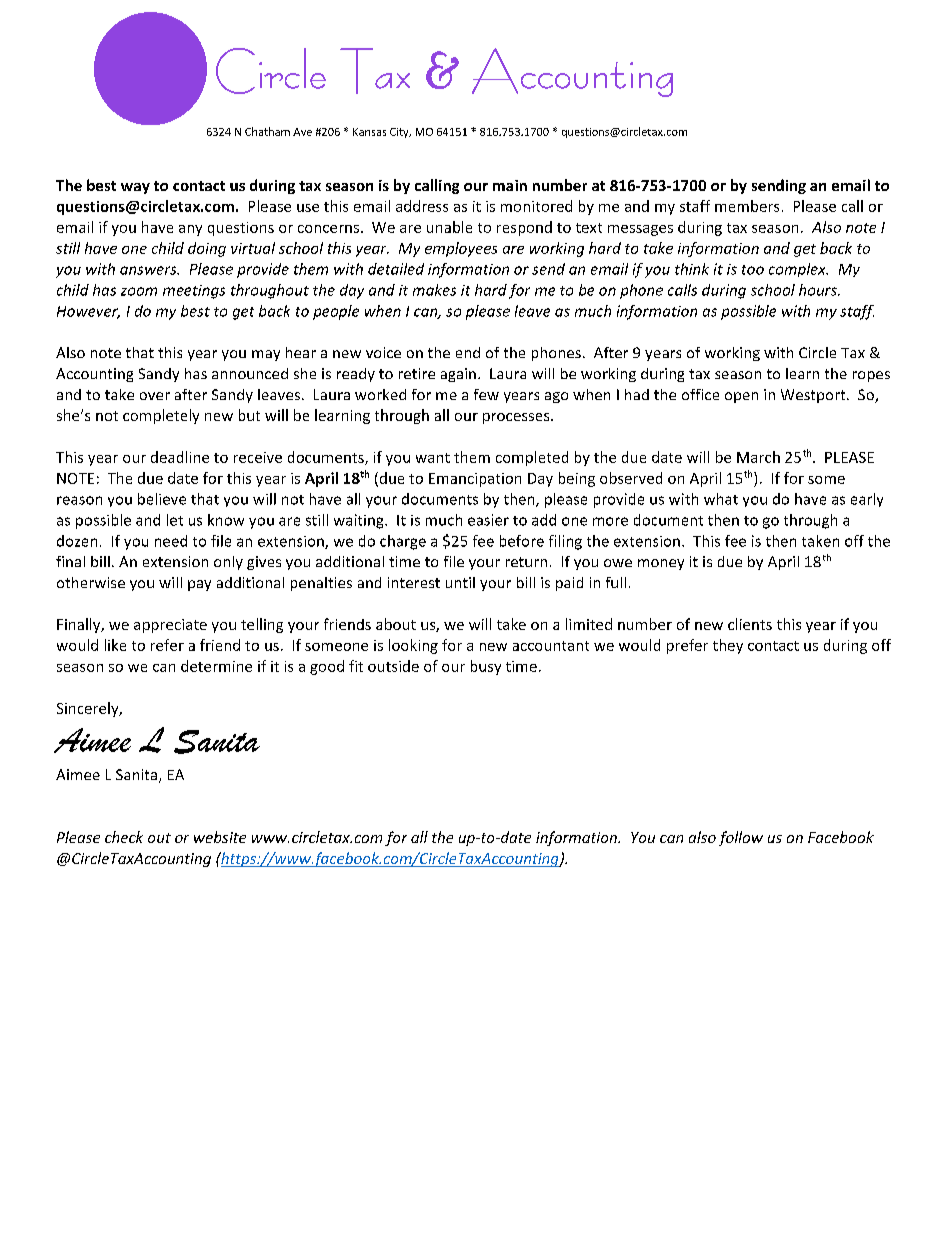 The height and width of the screenshot is (1233, 952). What do you see at coordinates (194, 292) in the screenshot?
I see `meetings` at bounding box center [194, 292].
